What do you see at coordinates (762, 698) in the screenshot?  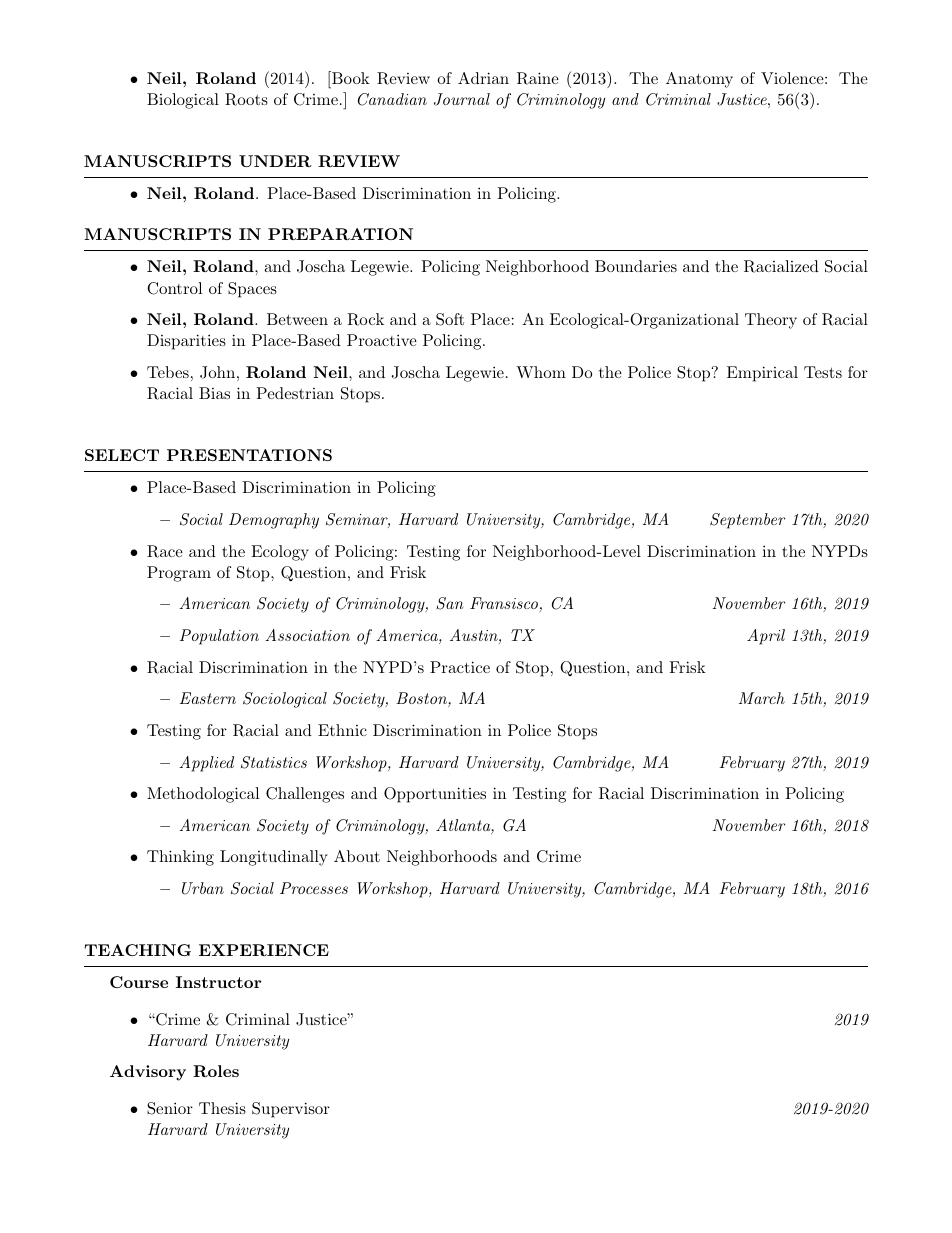 I see `March` at bounding box center [762, 698].
